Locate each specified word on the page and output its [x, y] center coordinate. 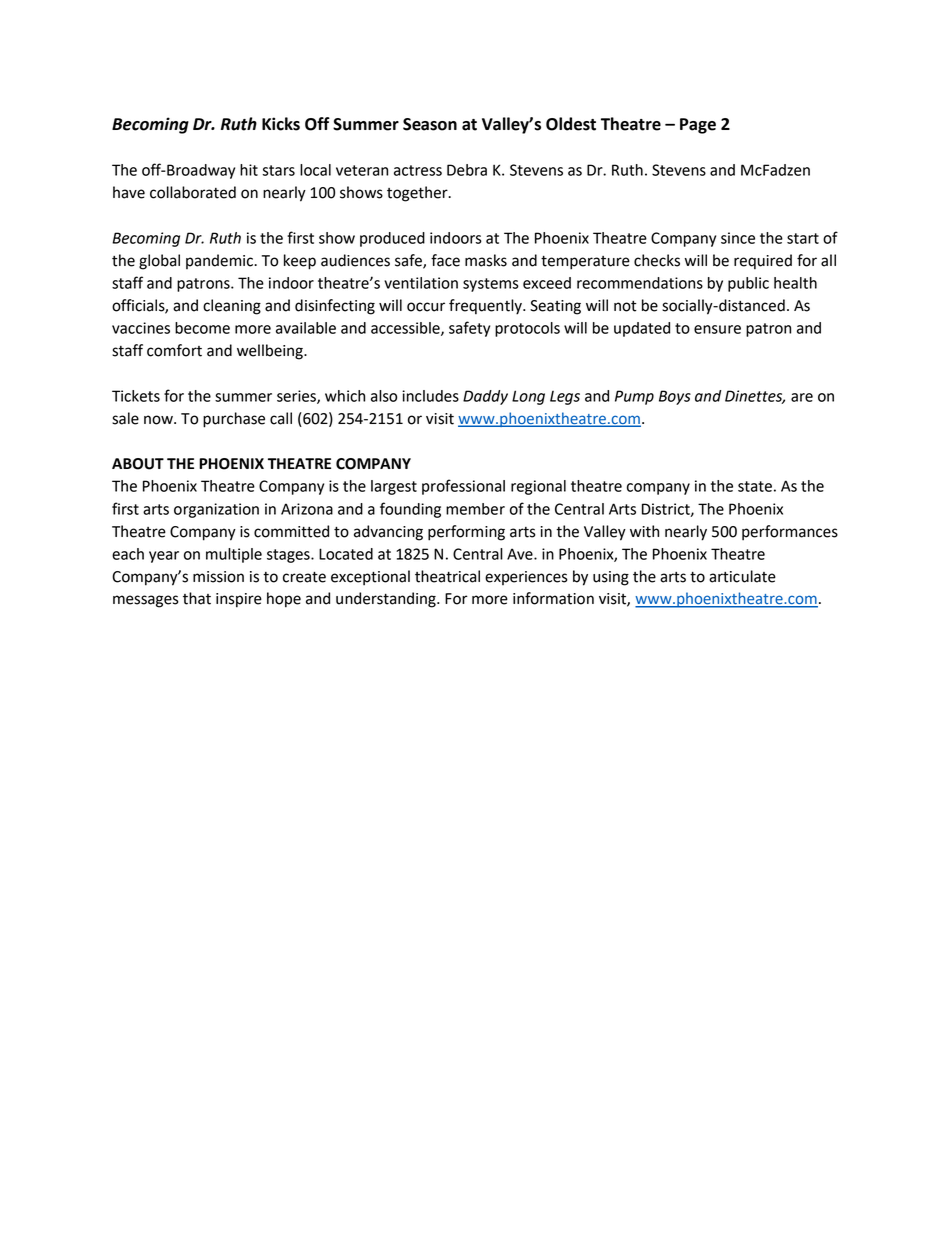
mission [218, 577]
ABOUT [138, 464]
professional [463, 487]
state [755, 486]
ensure [717, 329]
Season [430, 124]
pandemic [220, 261]
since [738, 238]
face [445, 260]
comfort [174, 350]
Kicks [281, 124]
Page [698, 126]
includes [430, 396]
